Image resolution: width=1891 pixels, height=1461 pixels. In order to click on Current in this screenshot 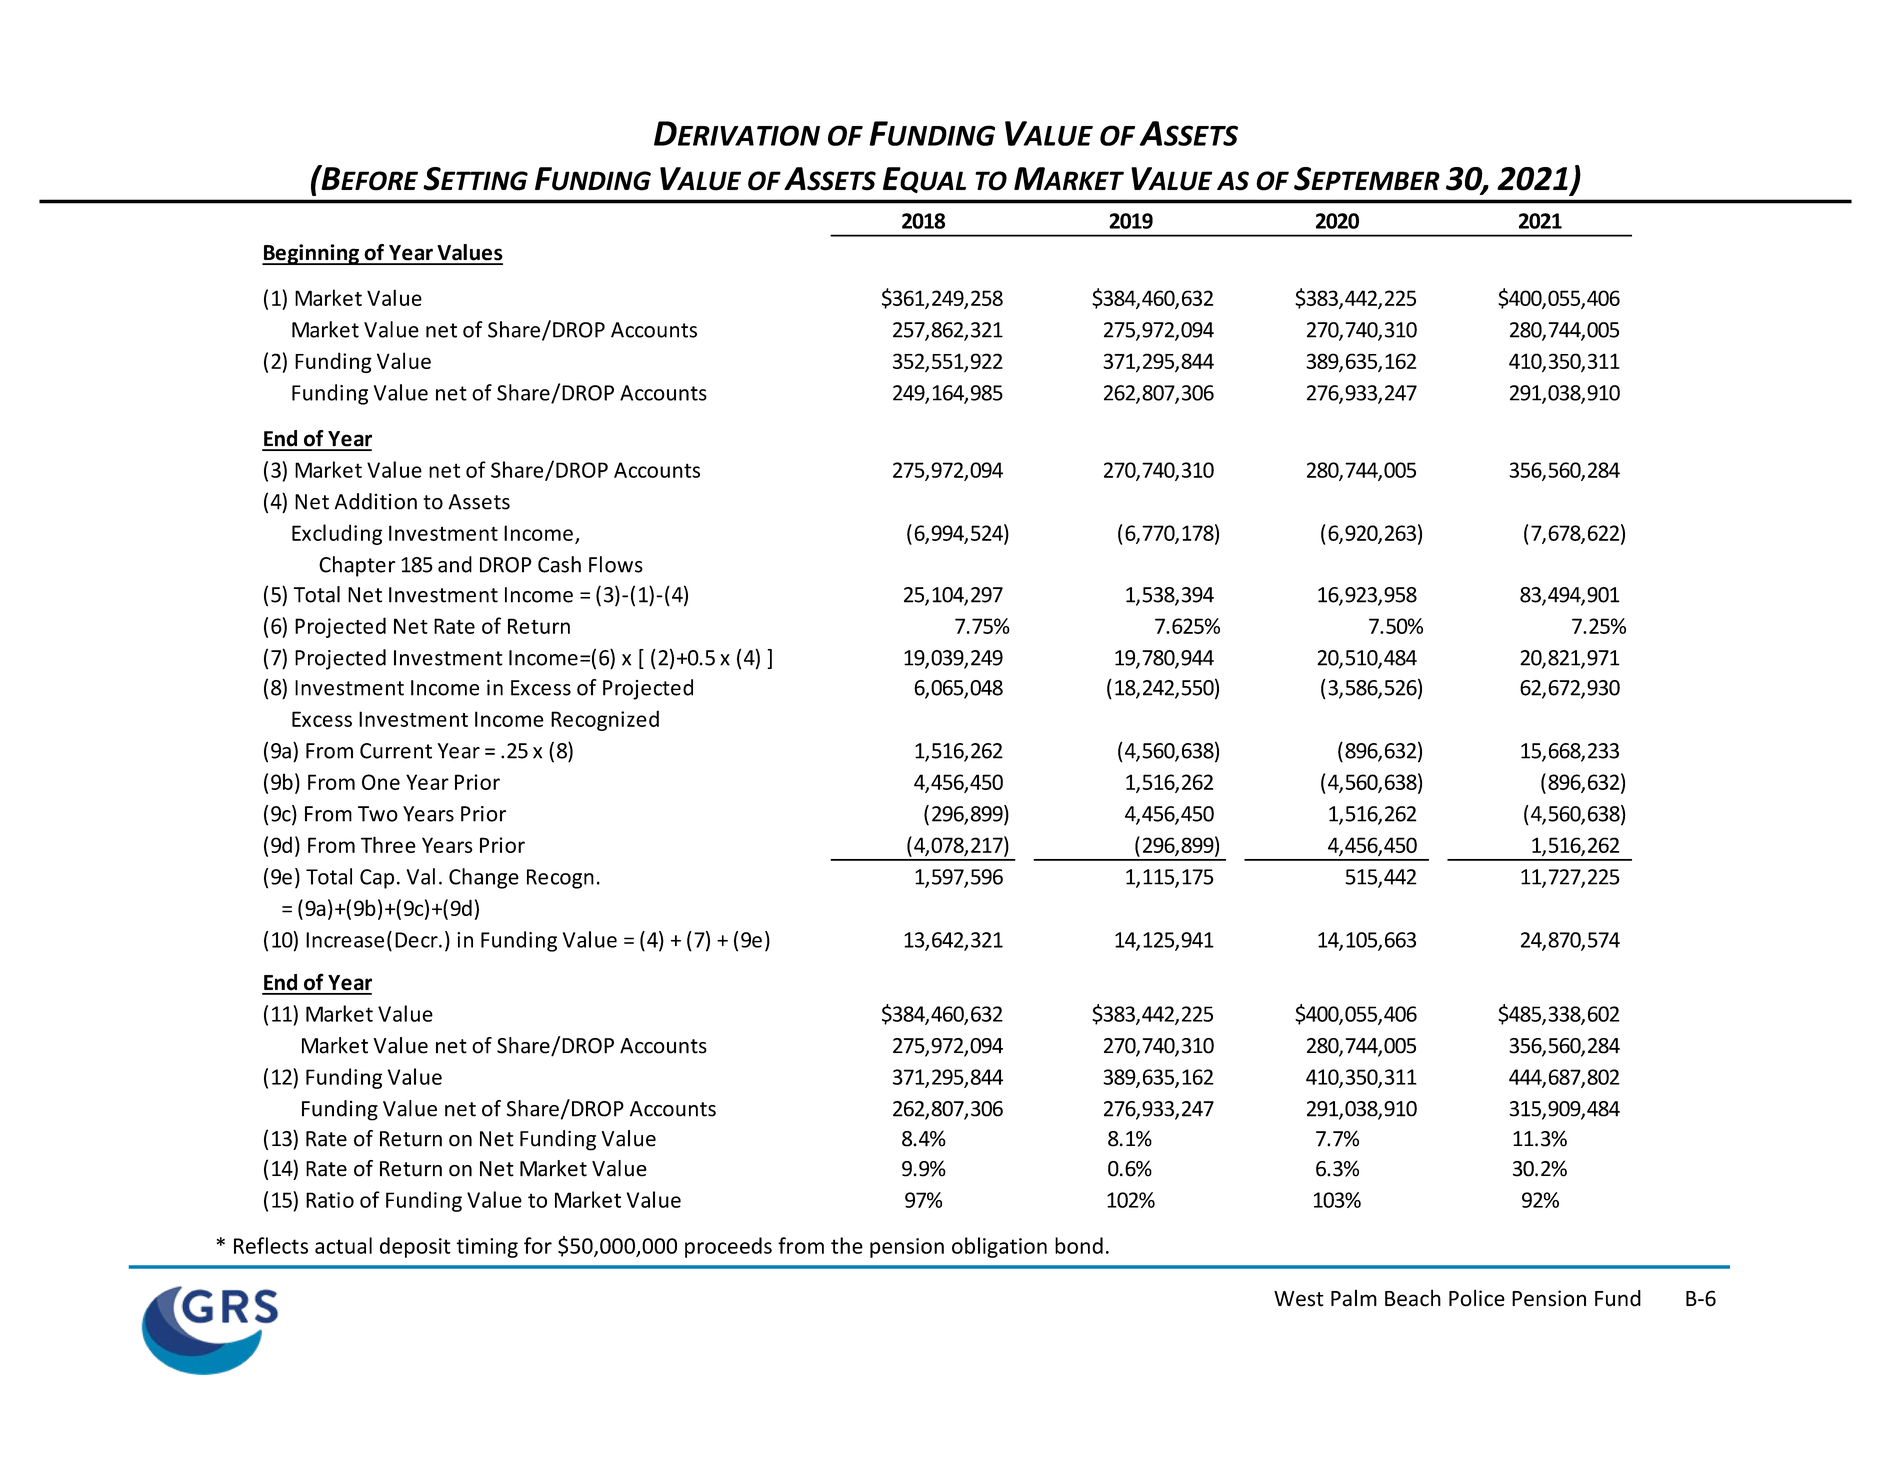, I will do `click(396, 751)`.
